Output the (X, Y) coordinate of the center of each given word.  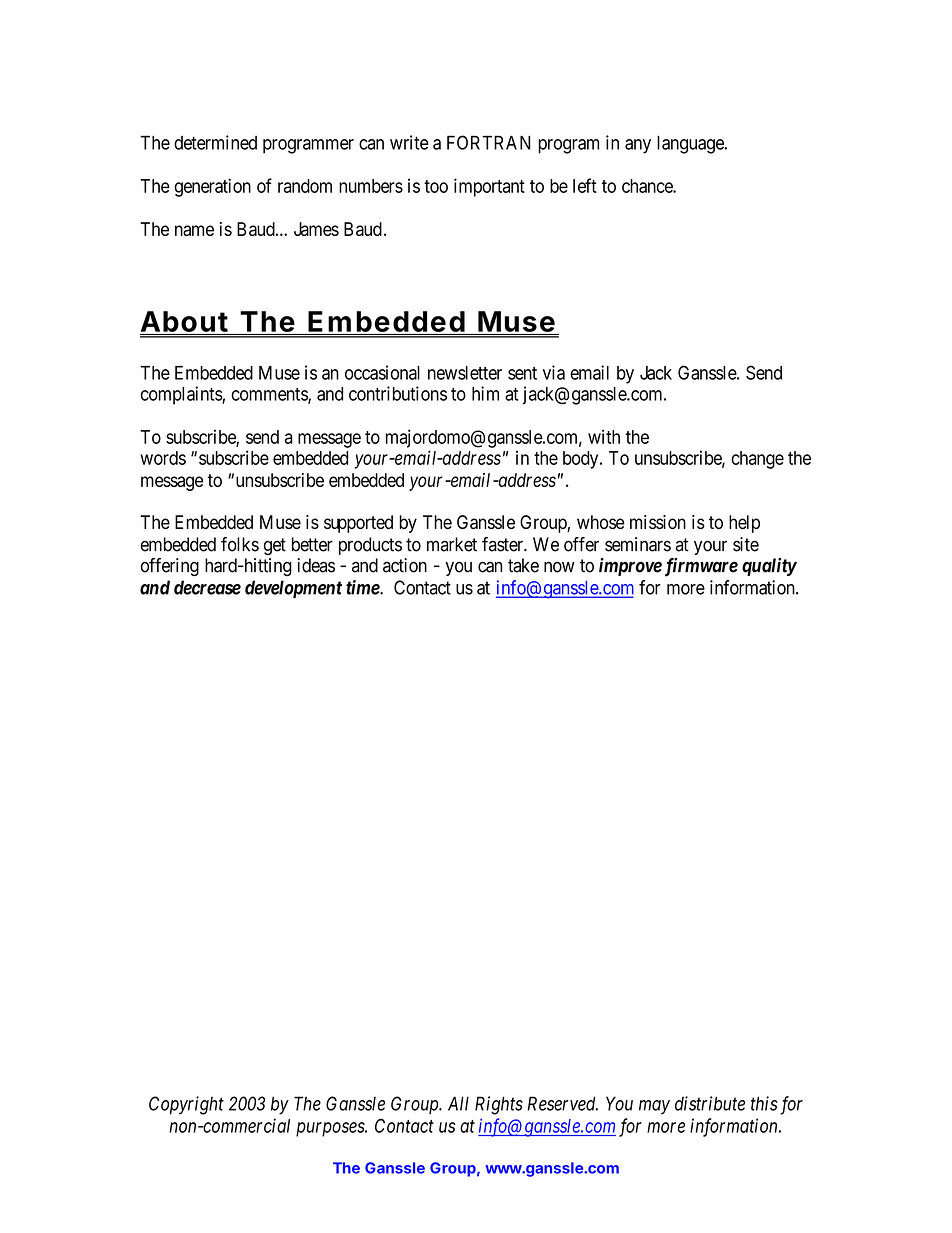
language (691, 144)
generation (212, 187)
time (363, 587)
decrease (207, 587)
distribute (710, 1103)
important (489, 187)
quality (769, 567)
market (452, 544)
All (458, 1103)
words (163, 458)
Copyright (186, 1105)
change (757, 460)
